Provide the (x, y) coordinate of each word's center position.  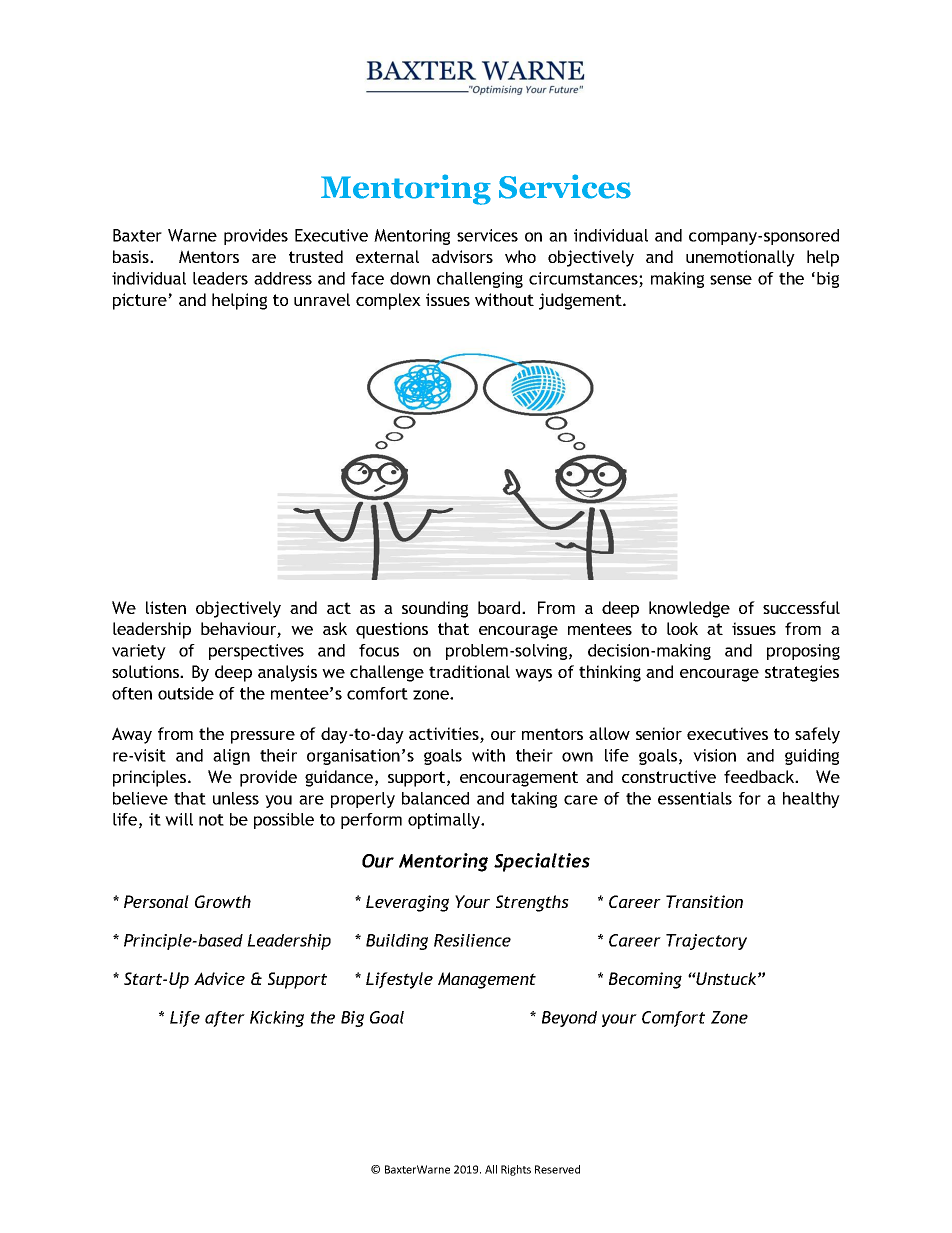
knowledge (689, 609)
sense (731, 280)
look (682, 628)
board (500, 607)
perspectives (256, 652)
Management (487, 980)
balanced (435, 798)
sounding (435, 609)
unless (236, 798)
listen (166, 607)
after (225, 1019)
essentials (695, 798)
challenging (480, 280)
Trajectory (706, 942)
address (283, 278)
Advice (219, 978)
